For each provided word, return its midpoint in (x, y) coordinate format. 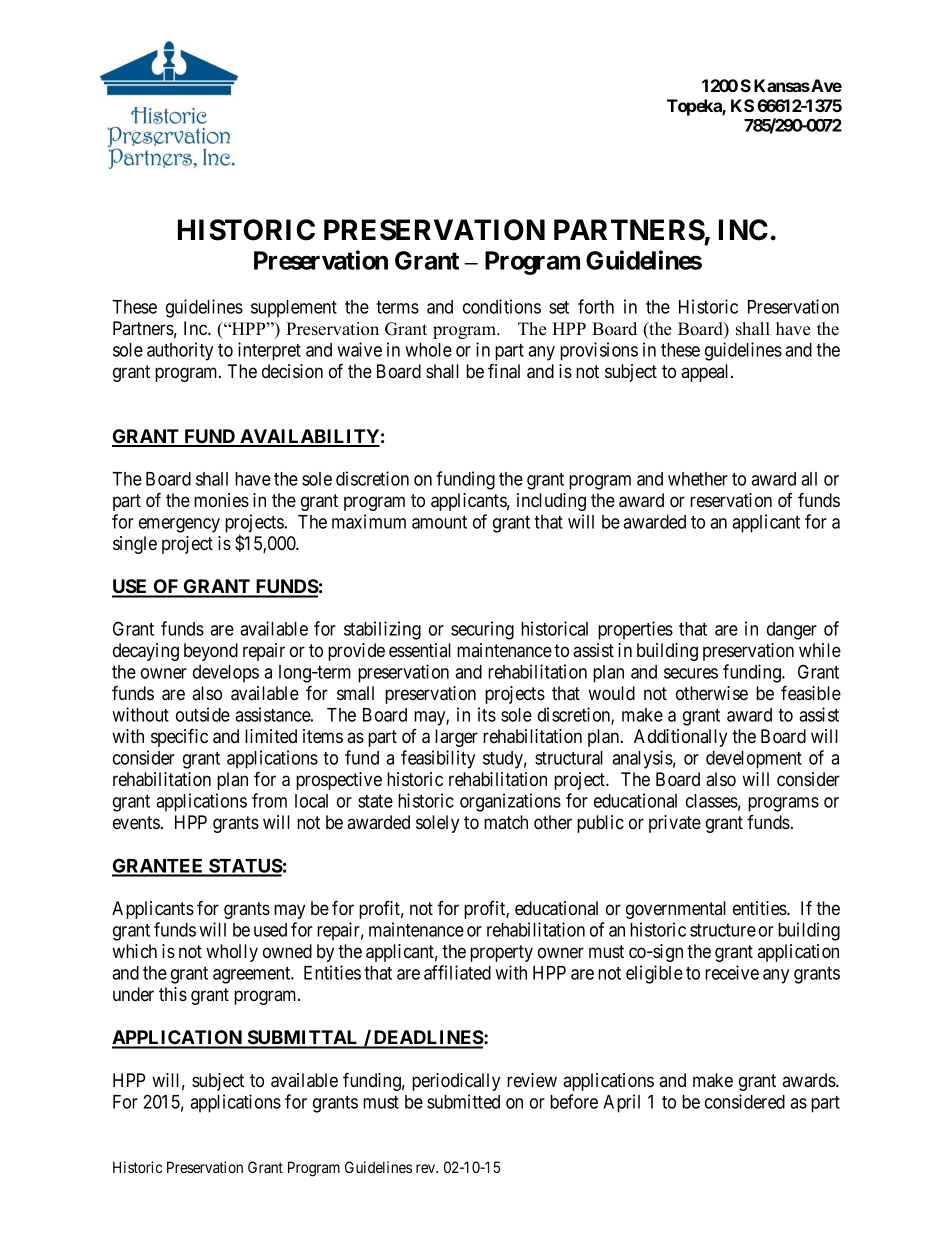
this (173, 994)
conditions (502, 306)
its (487, 714)
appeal (706, 373)
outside (203, 714)
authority (180, 351)
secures (691, 673)
